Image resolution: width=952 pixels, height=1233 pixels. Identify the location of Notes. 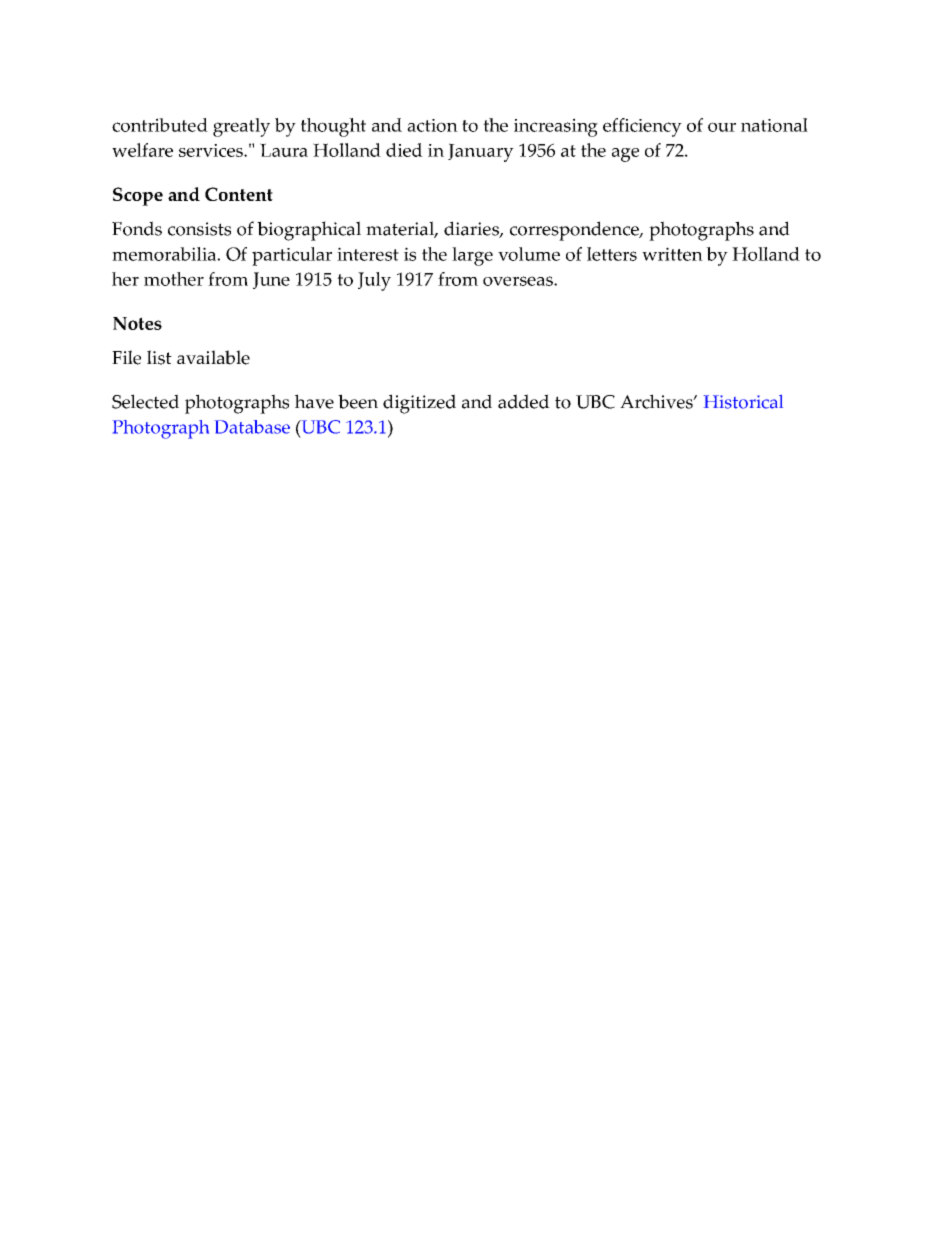
(137, 323).
